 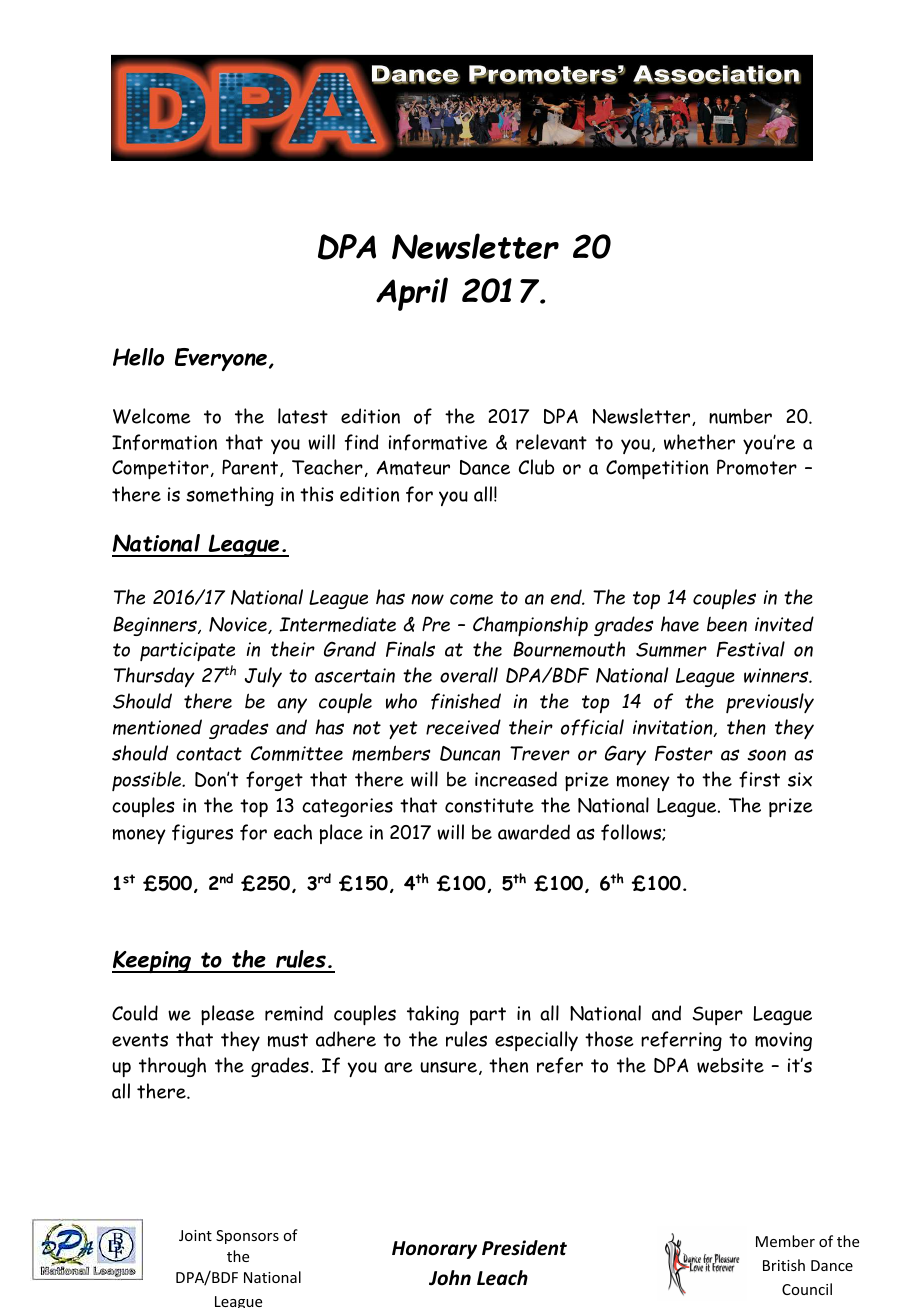 I want to click on Everyone, so click(x=221, y=359).
